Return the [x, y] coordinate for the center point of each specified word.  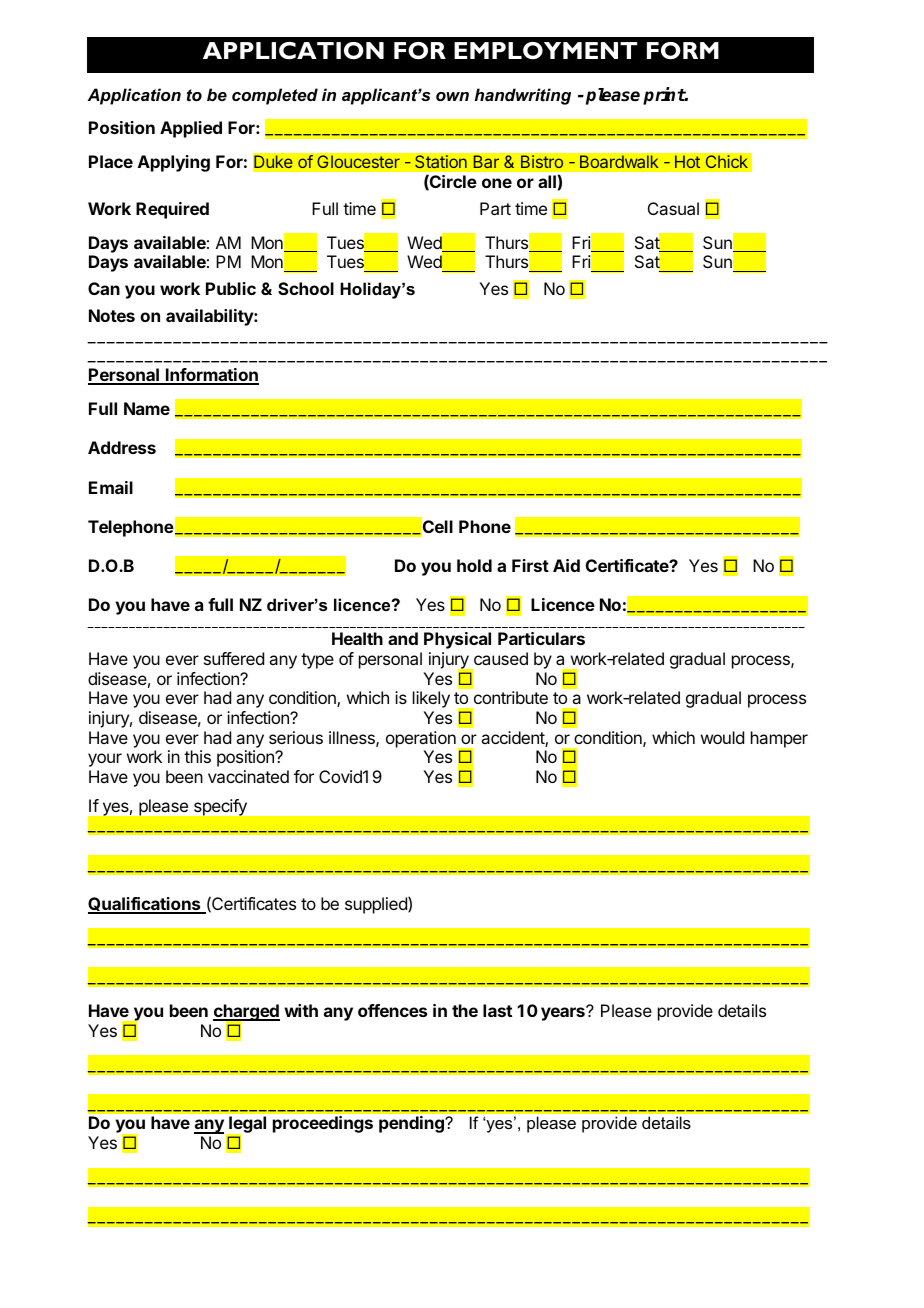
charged [246, 1014]
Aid [566, 565]
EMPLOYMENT [545, 50]
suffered [234, 658]
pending [412, 1124]
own [452, 96]
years [564, 1013]
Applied [191, 129]
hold [474, 565]
